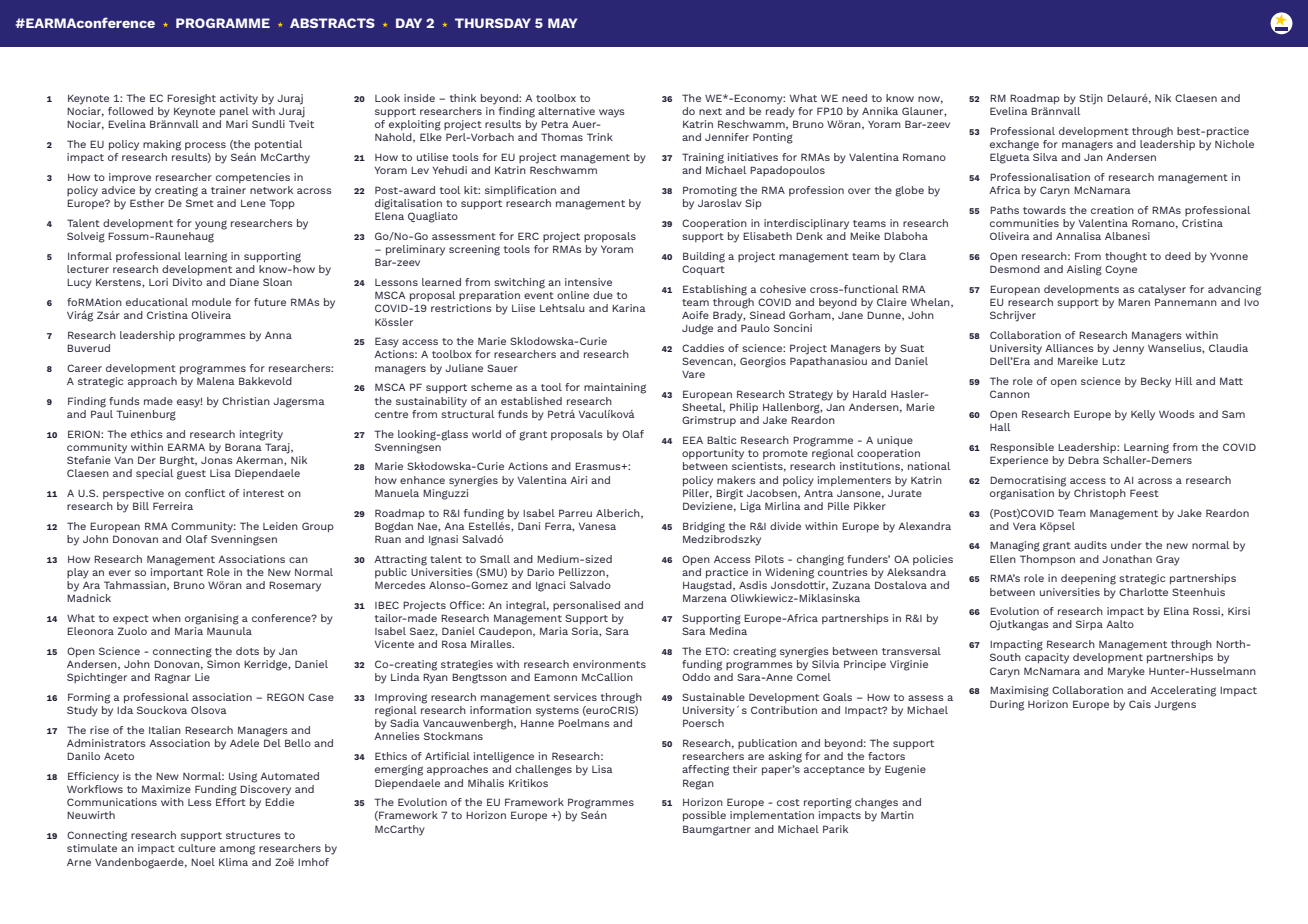 Image resolution: width=1308 pixels, height=924 pixels. What do you see at coordinates (1091, 99) in the screenshot?
I see `Stijn` at bounding box center [1091, 99].
